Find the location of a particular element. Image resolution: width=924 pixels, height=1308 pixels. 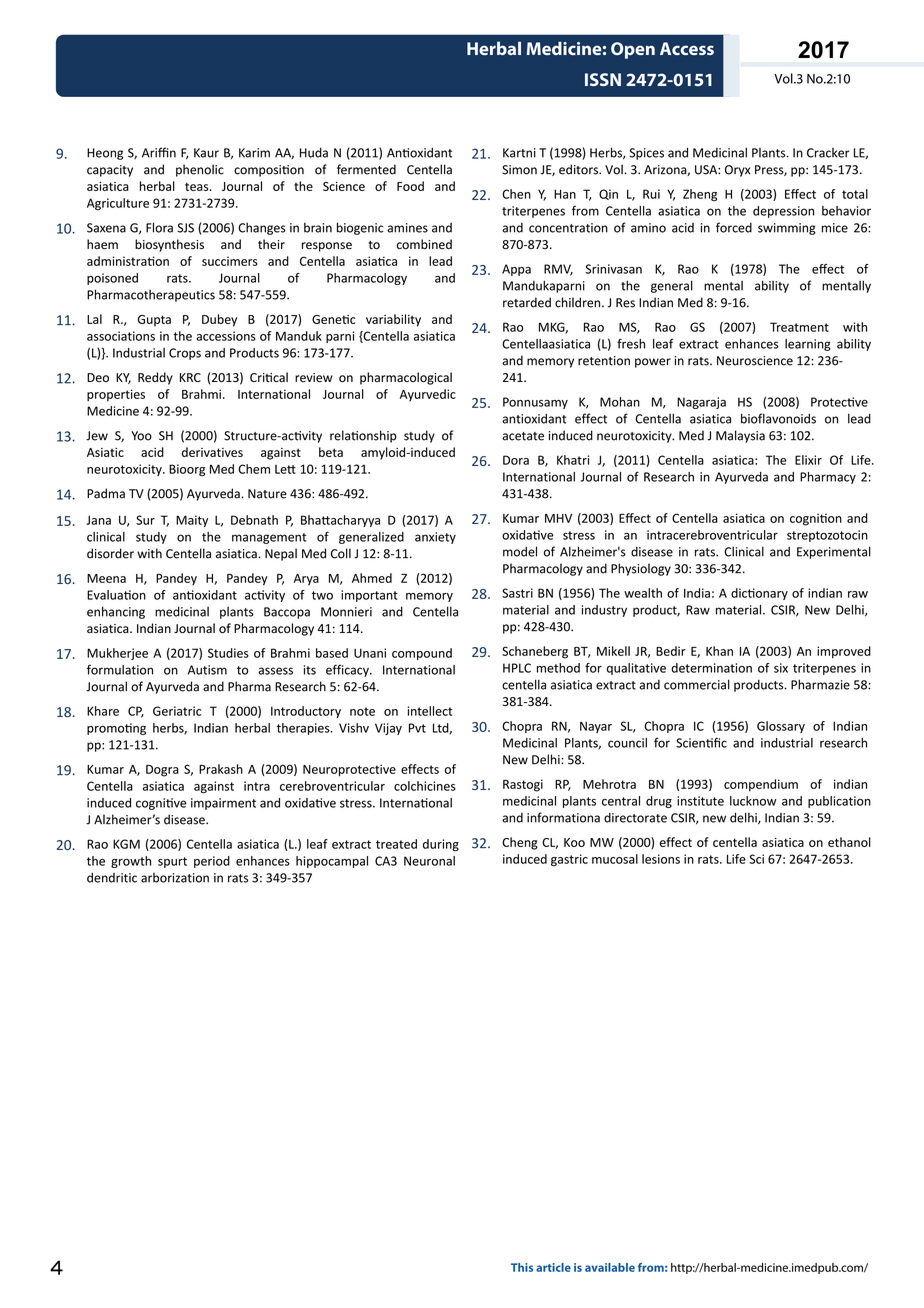

Simon is located at coordinates (519, 170).
